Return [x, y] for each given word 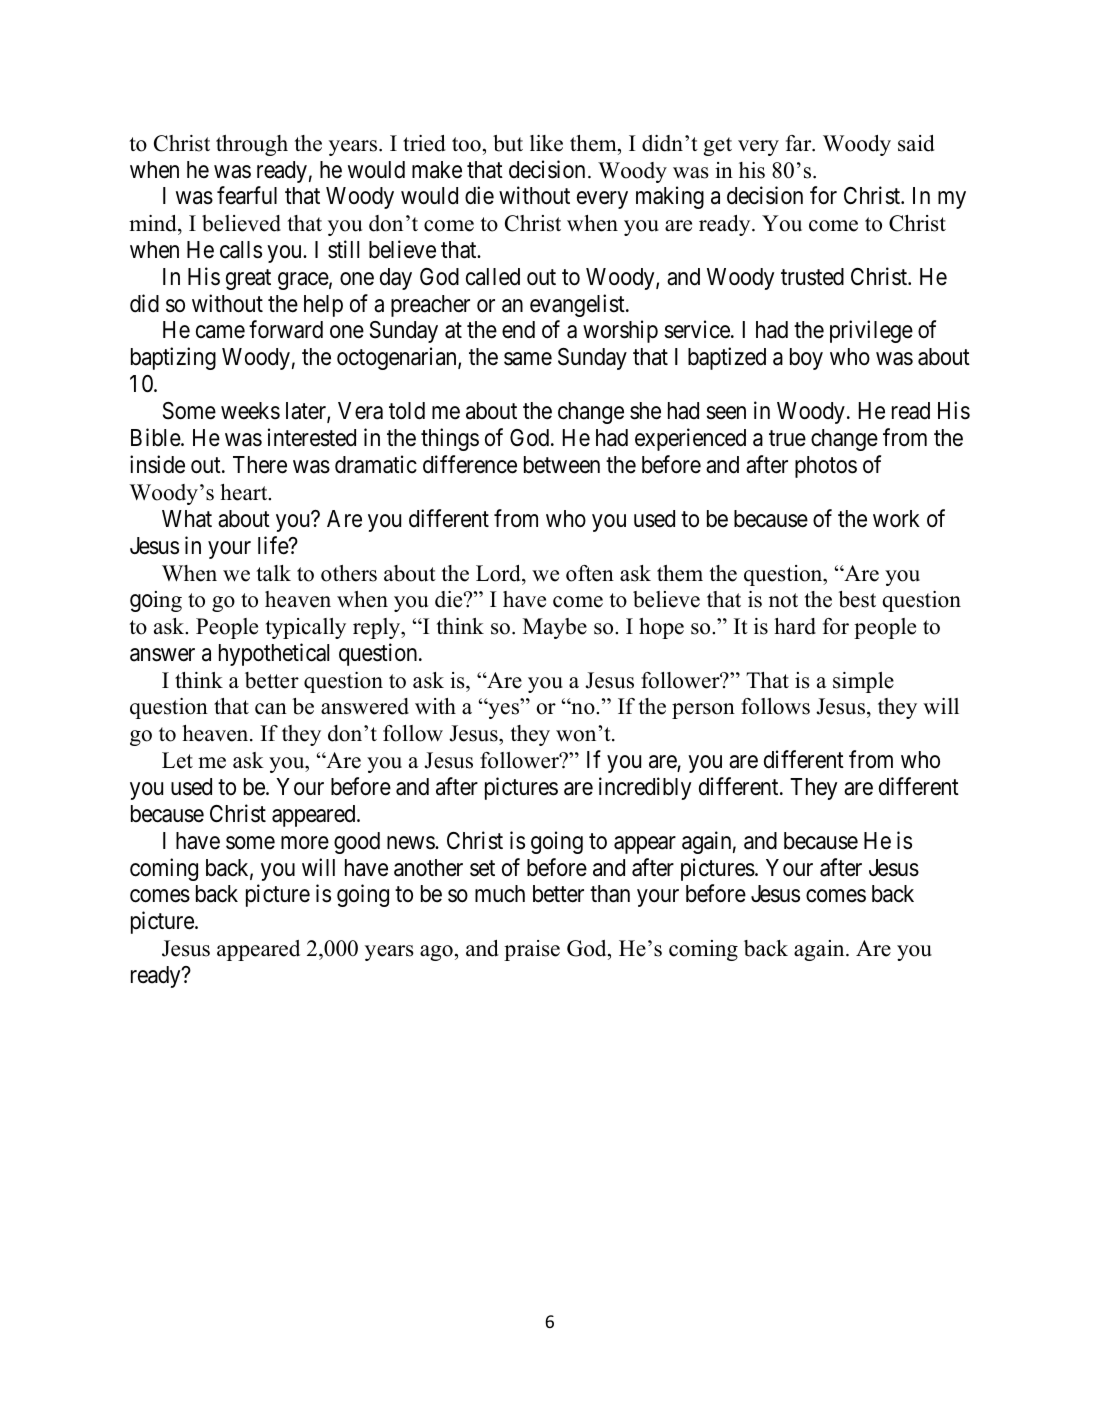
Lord [499, 573]
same [528, 359]
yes [504, 710]
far [800, 143]
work [896, 519]
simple [863, 682]
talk [274, 573]
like [546, 143]
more [305, 843]
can [271, 709]
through [252, 145]
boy [806, 359]
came [220, 332]
